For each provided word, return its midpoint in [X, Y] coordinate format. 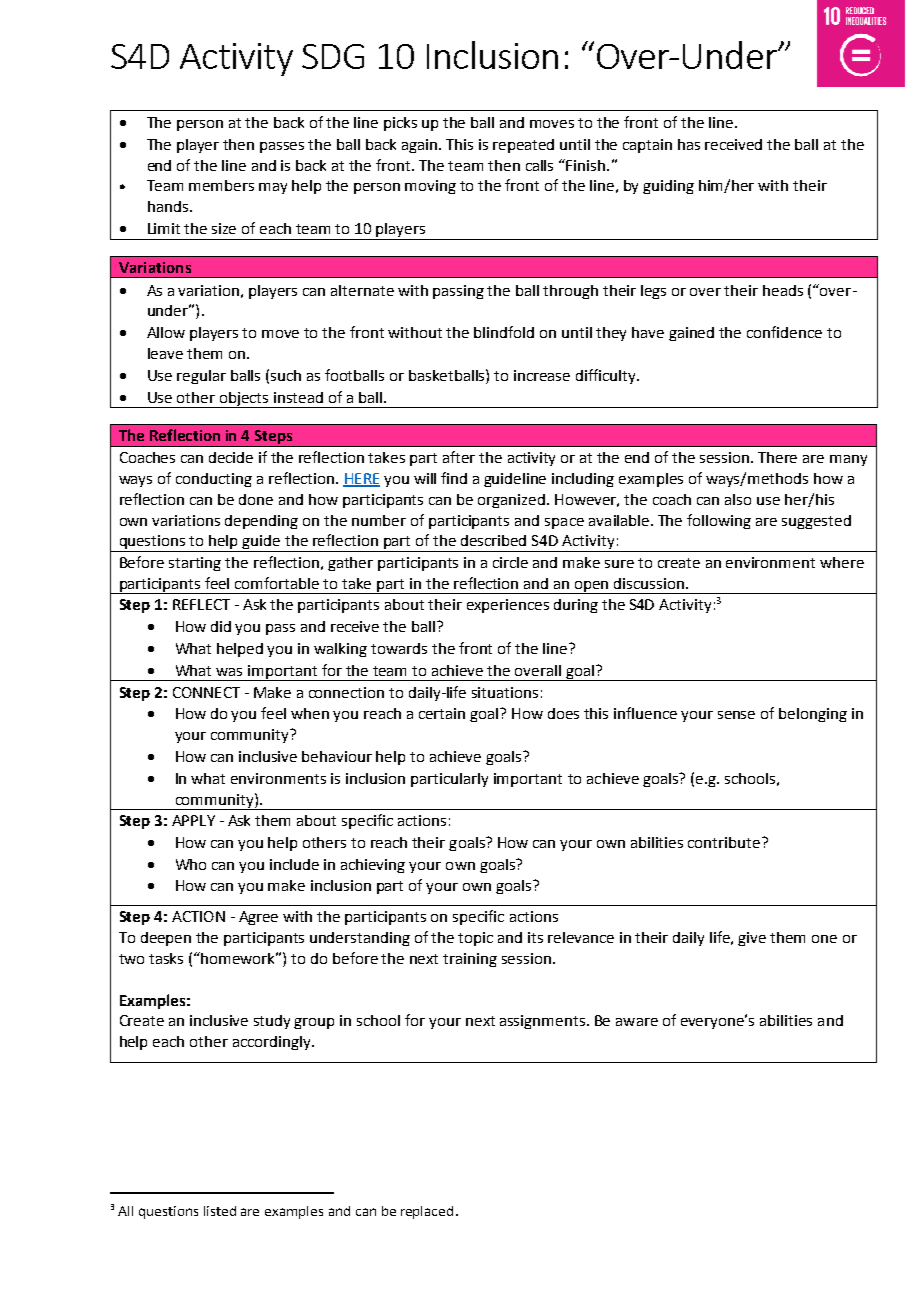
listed [220, 1211]
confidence [784, 332]
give [752, 939]
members [221, 185]
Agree [258, 918]
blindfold [504, 332]
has [689, 144]
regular [201, 377]
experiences [508, 606]
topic [475, 939]
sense [736, 715]
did [221, 626]
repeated [523, 146]
